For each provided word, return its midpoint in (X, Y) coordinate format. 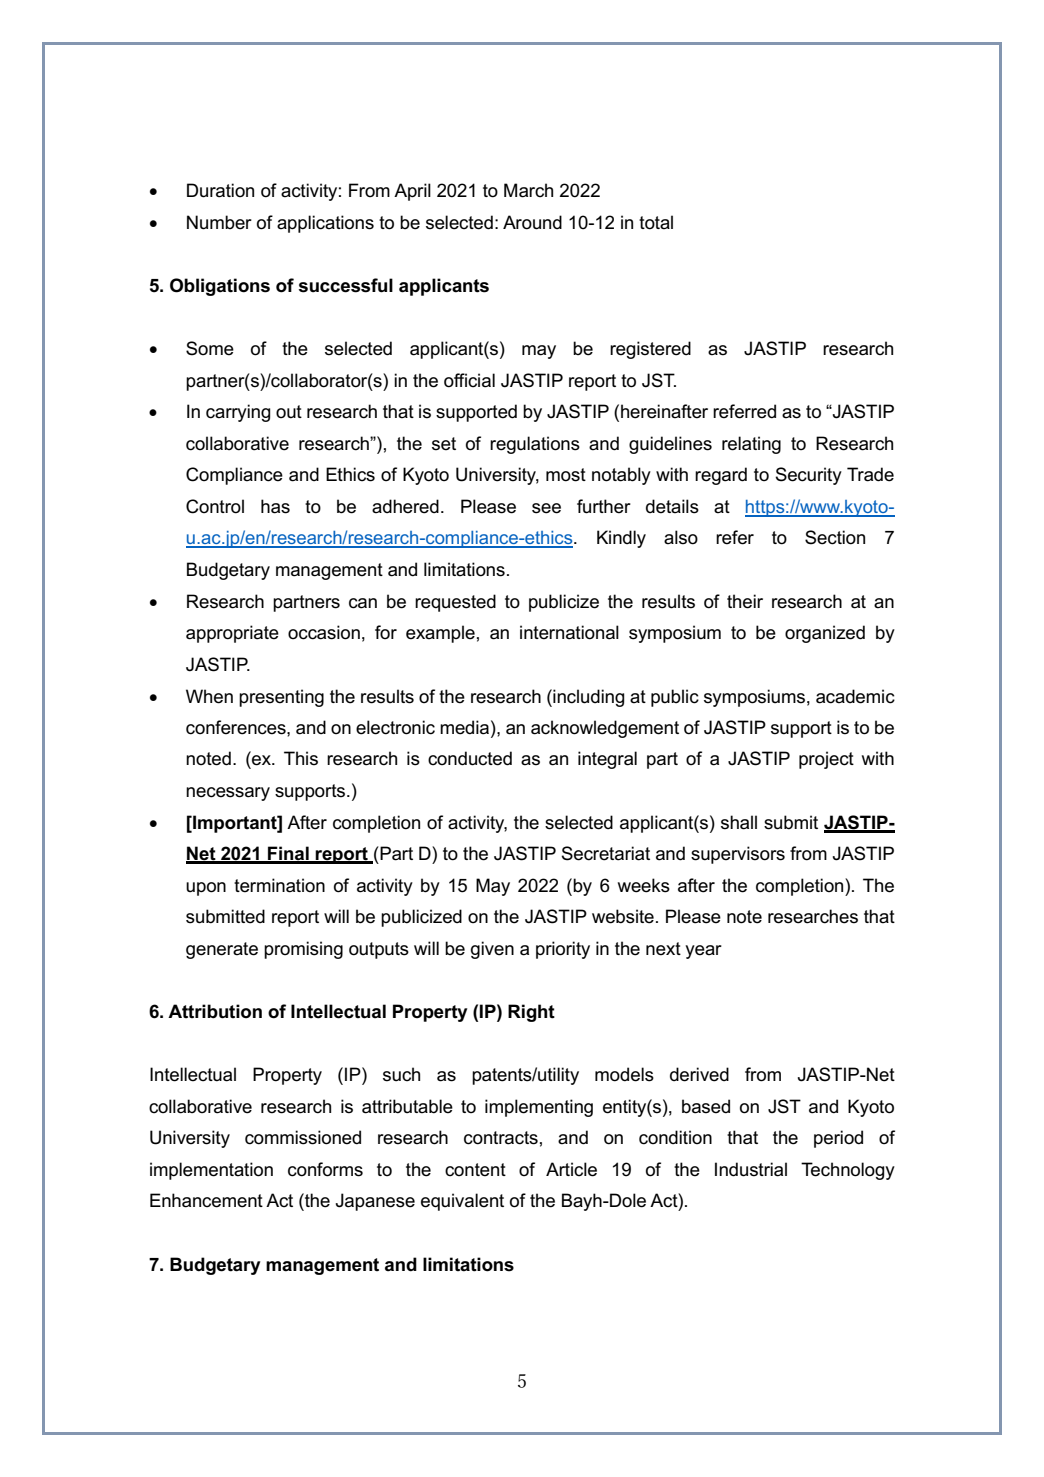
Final (288, 854)
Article (571, 1169)
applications (325, 224)
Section (835, 537)
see (546, 508)
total (656, 222)
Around (532, 222)
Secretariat (605, 853)
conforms (325, 1169)
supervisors (738, 855)
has (275, 506)
